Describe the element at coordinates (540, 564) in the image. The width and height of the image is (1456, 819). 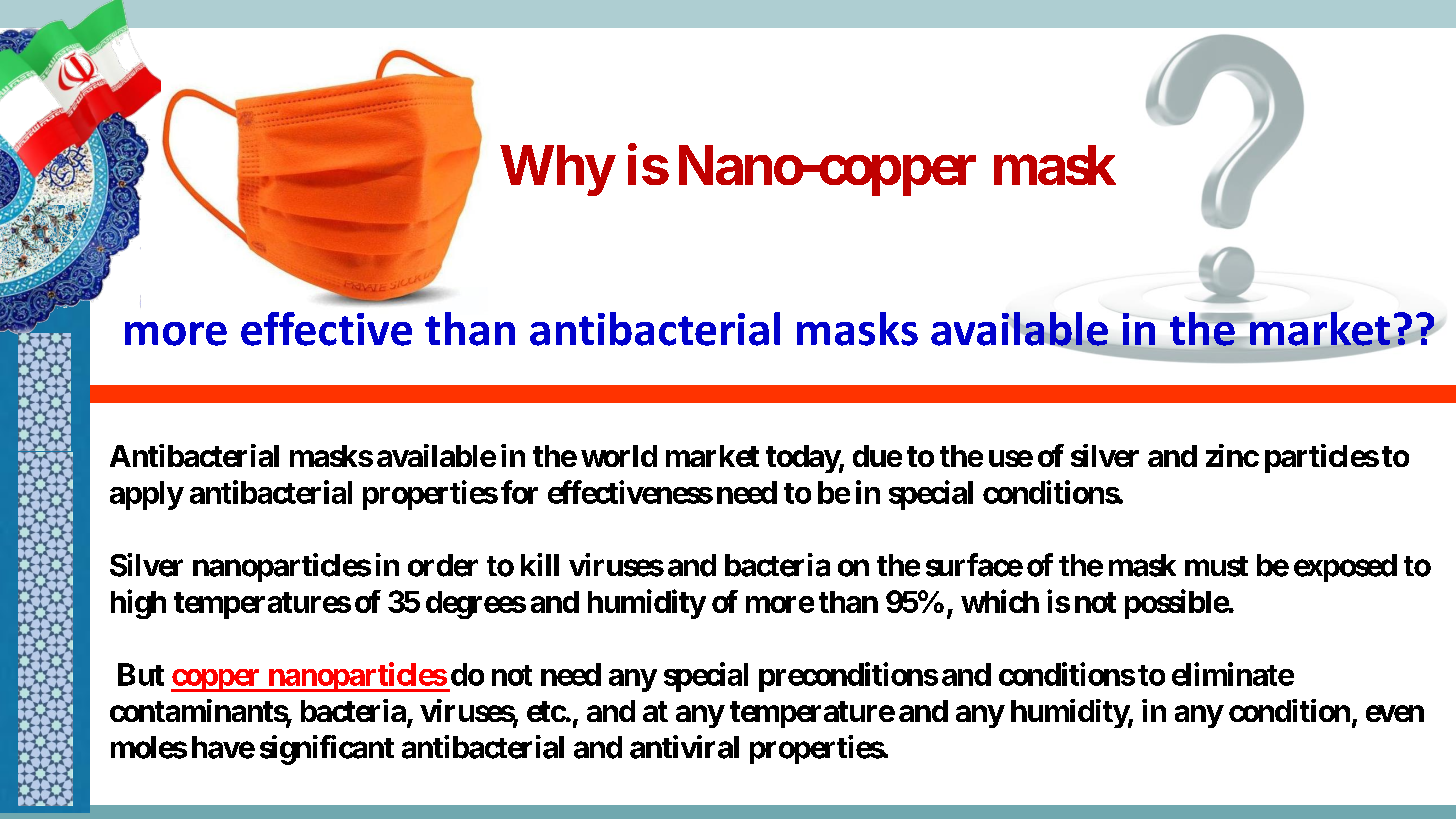
I see `kill` at that location.
